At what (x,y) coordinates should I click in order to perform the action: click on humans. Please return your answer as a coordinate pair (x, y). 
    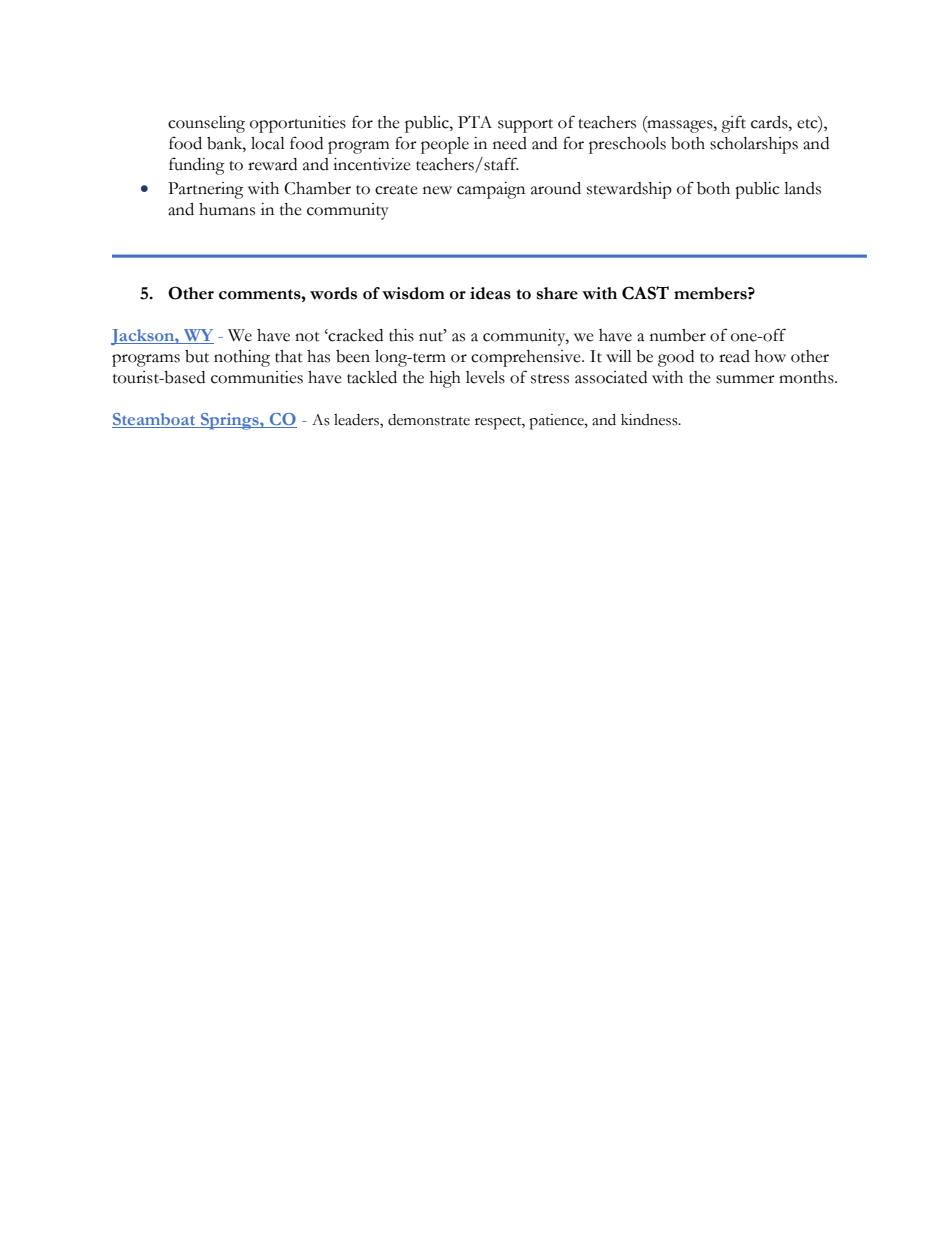
    Looking at the image, I should click on (227, 209).
